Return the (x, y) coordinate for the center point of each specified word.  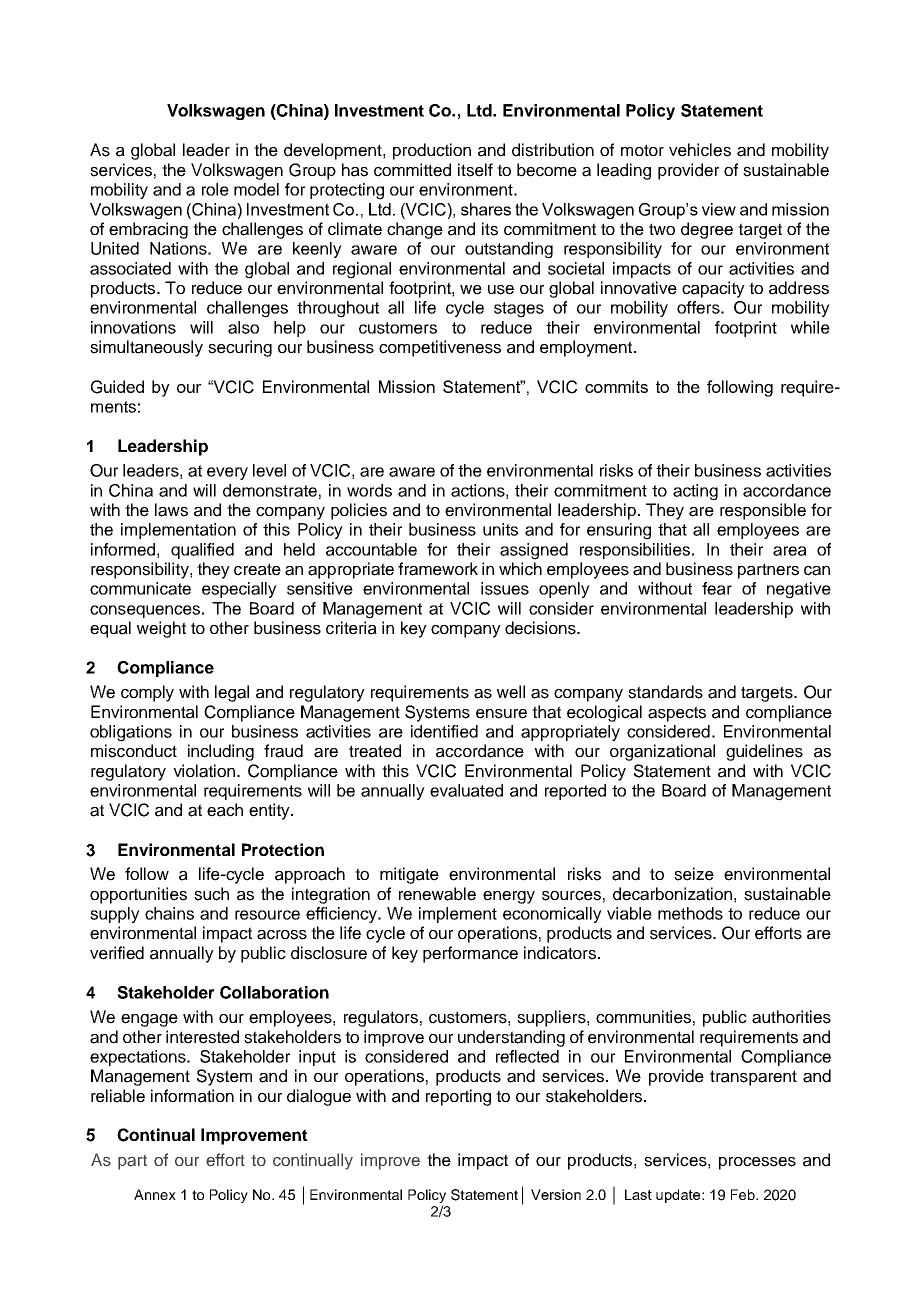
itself (475, 170)
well (511, 692)
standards (665, 692)
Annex (155, 1194)
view (719, 209)
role (215, 189)
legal (232, 693)
